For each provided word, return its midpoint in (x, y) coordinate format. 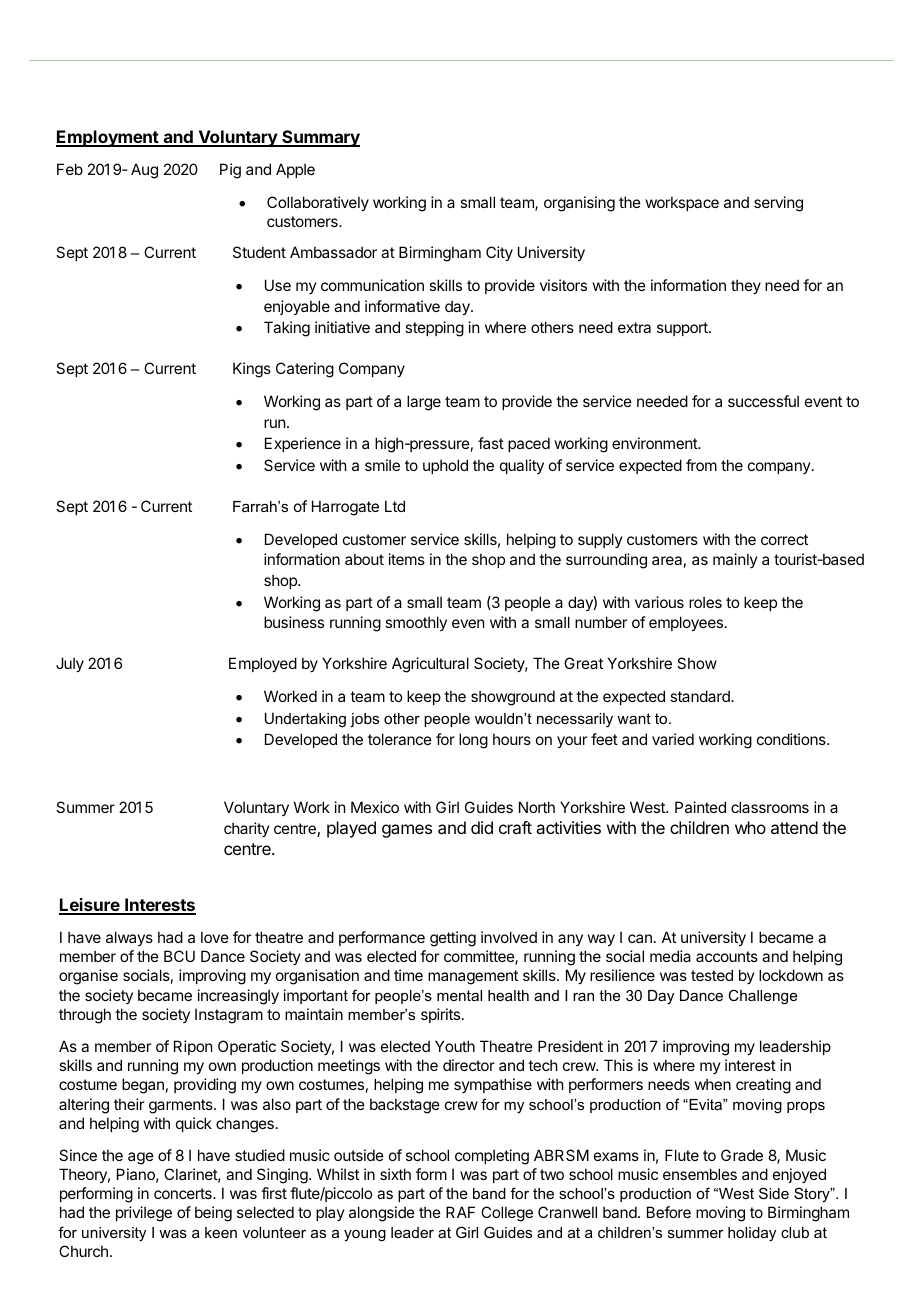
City (499, 253)
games (407, 831)
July (70, 664)
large (424, 403)
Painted (700, 807)
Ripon (193, 1047)
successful (763, 401)
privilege (144, 1214)
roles (705, 602)
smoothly (416, 623)
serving (778, 204)
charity (247, 829)
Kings (252, 370)
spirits (440, 1015)
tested (712, 975)
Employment (108, 138)
